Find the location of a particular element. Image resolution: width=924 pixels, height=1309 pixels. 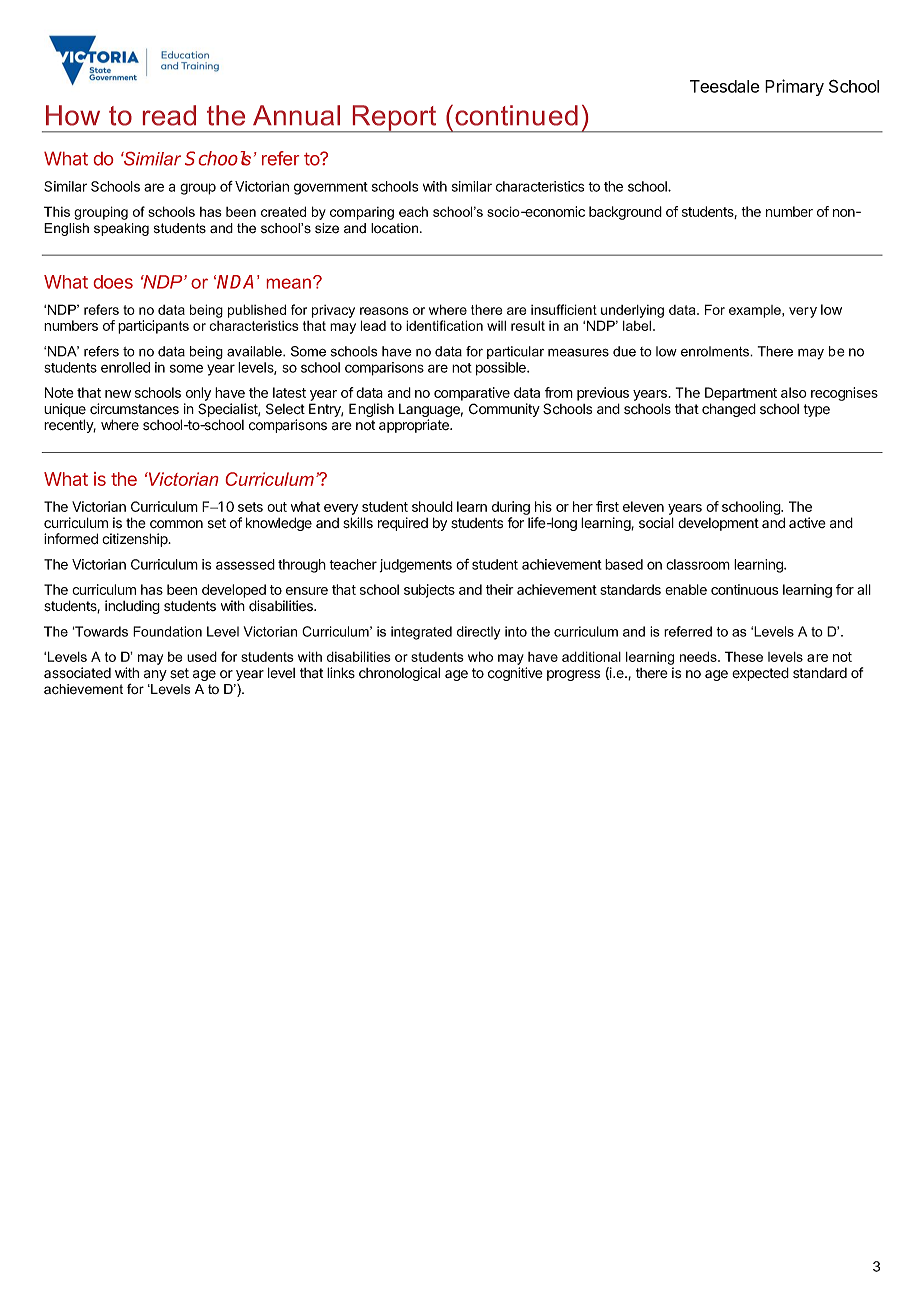

who is located at coordinates (480, 656).
